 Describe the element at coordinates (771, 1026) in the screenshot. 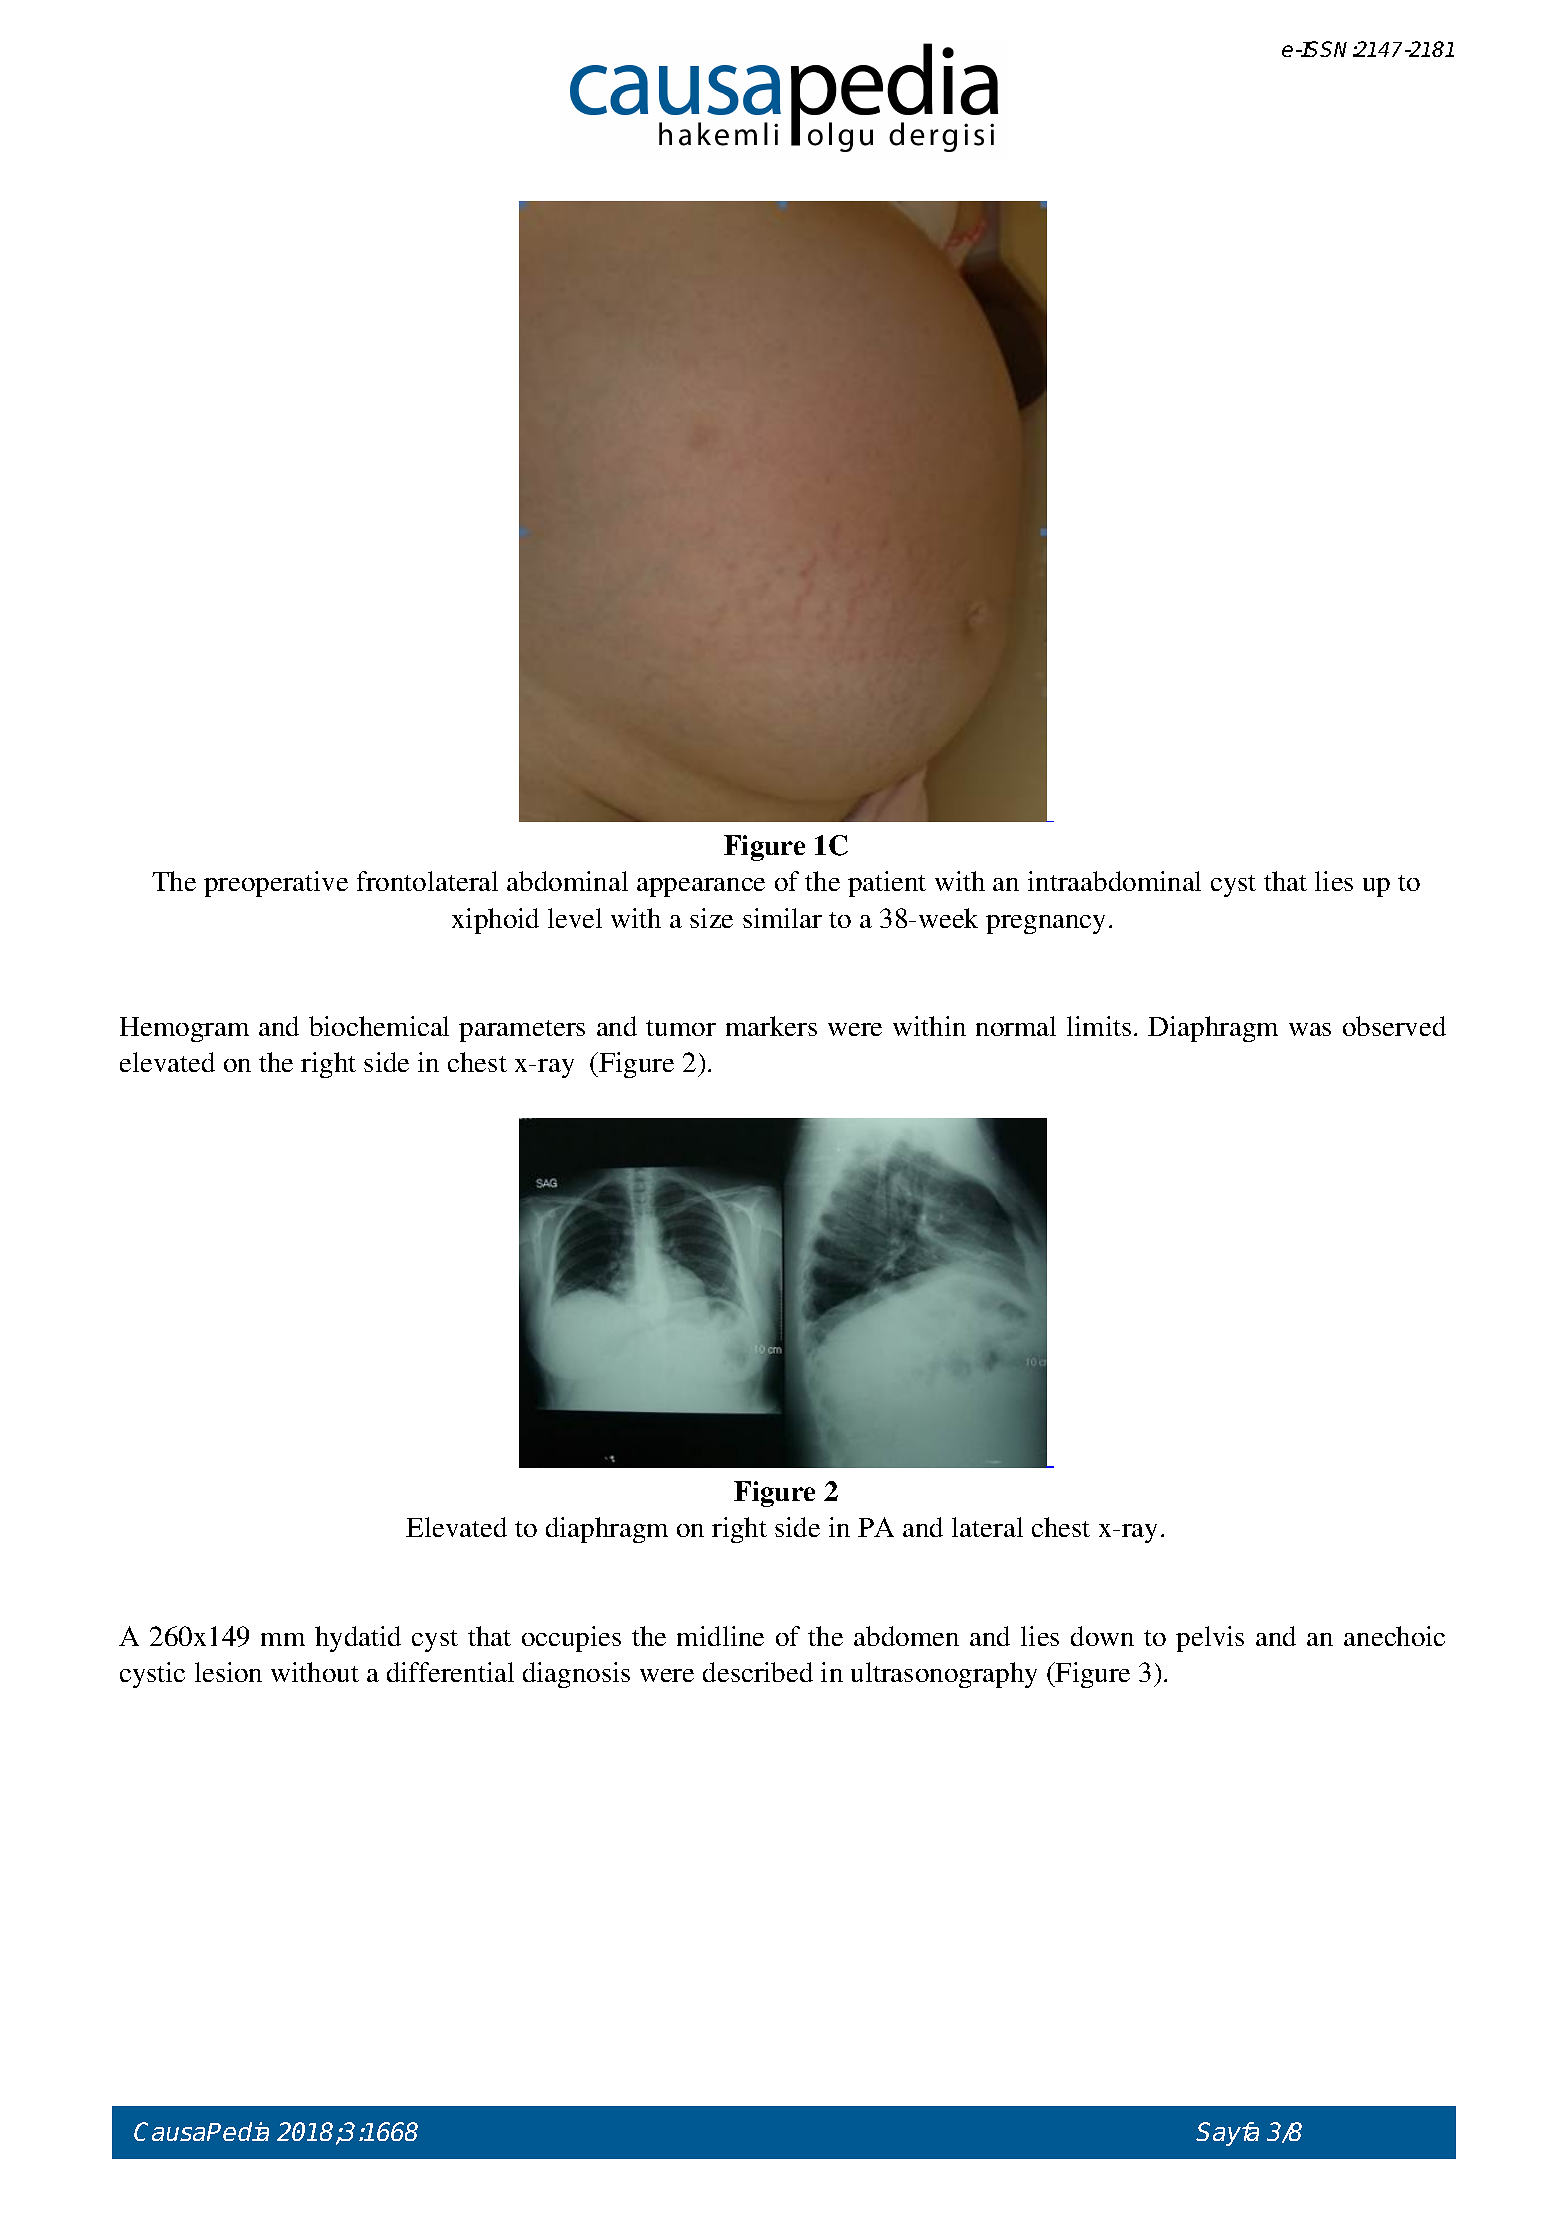

I see `markers` at that location.
